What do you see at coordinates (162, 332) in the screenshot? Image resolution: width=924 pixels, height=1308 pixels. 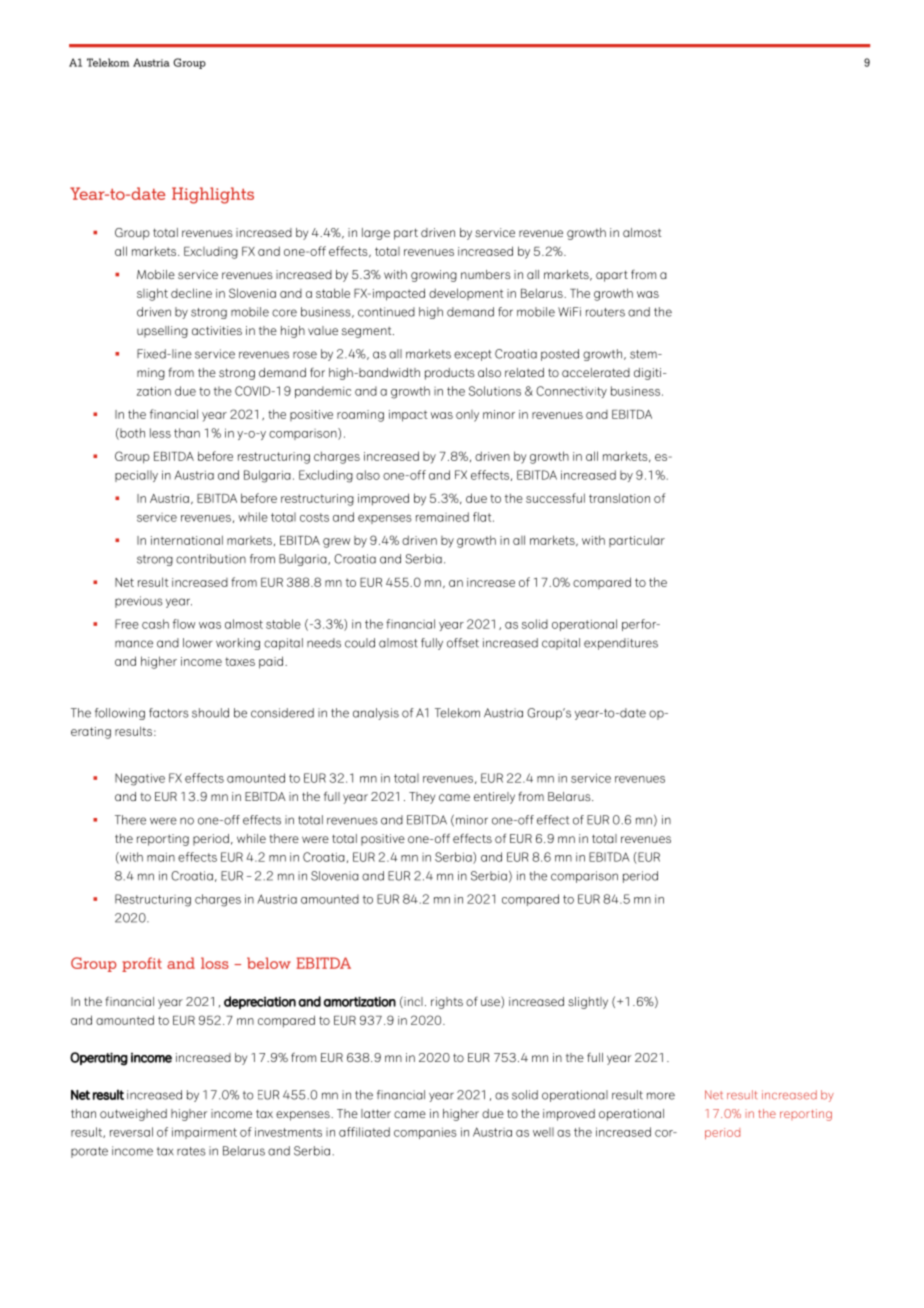 I see `upselling` at bounding box center [162, 332].
